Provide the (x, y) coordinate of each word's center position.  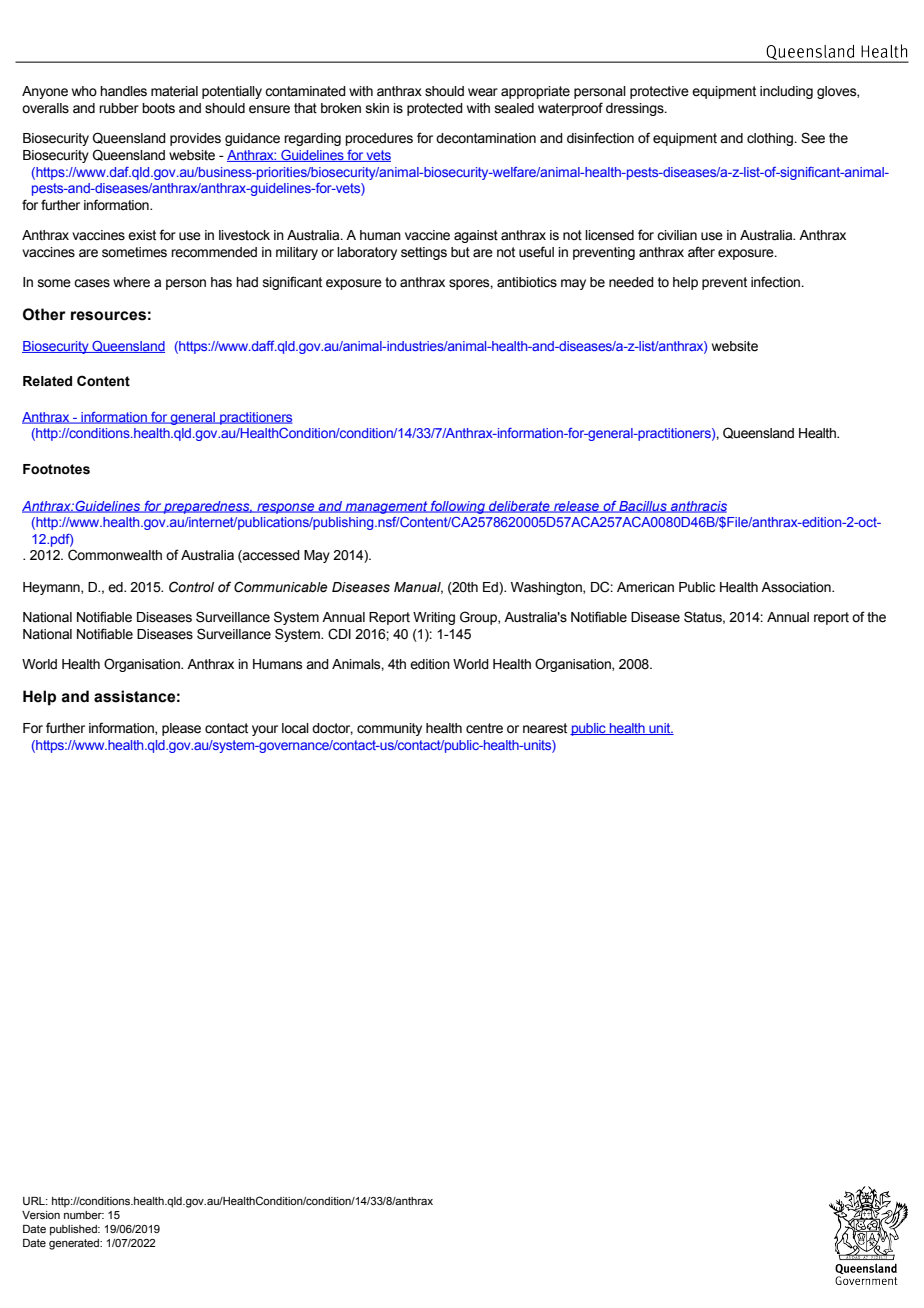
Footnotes (56, 469)
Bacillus (643, 507)
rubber (119, 108)
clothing (771, 139)
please (181, 729)
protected (435, 109)
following (458, 507)
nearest (545, 728)
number (84, 1215)
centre (484, 728)
